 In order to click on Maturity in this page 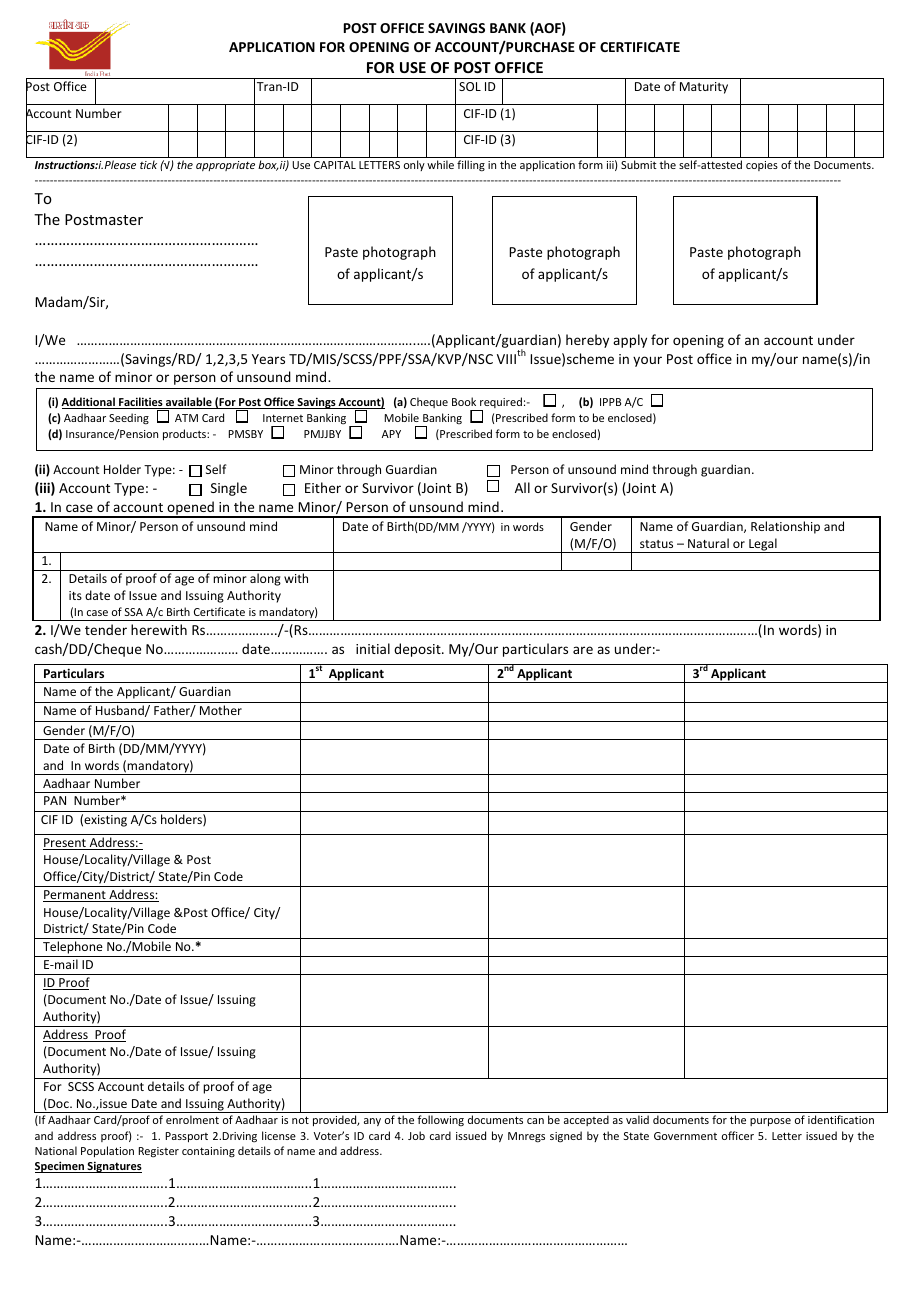, I will do `click(704, 88)`.
